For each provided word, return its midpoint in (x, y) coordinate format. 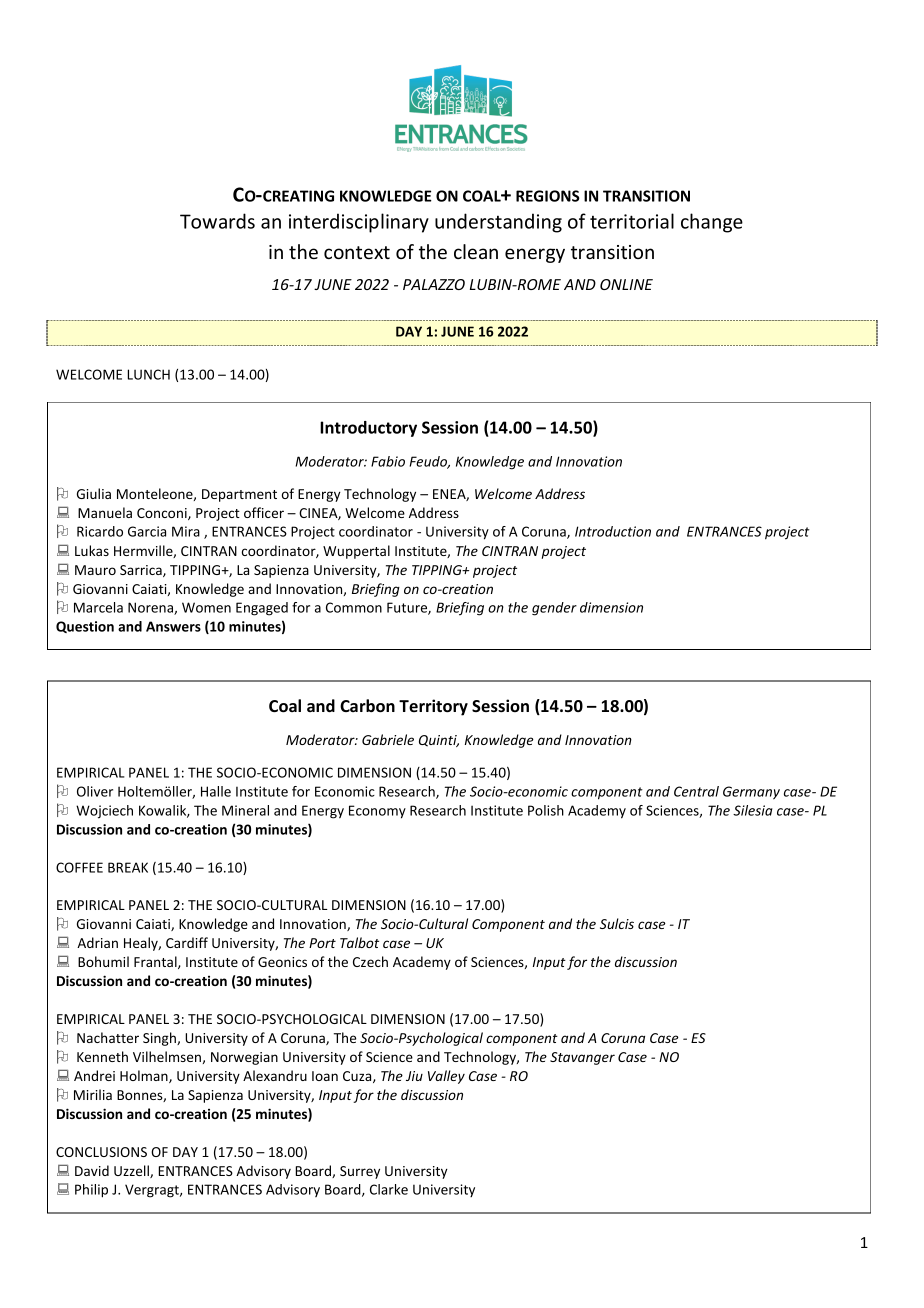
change (712, 223)
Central (696, 791)
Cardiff (187, 942)
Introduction (613, 531)
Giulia (94, 493)
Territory (433, 707)
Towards (217, 221)
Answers (173, 626)
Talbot (359, 942)
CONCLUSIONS (101, 1152)
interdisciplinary (359, 223)
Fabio (388, 461)
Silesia (753, 810)
